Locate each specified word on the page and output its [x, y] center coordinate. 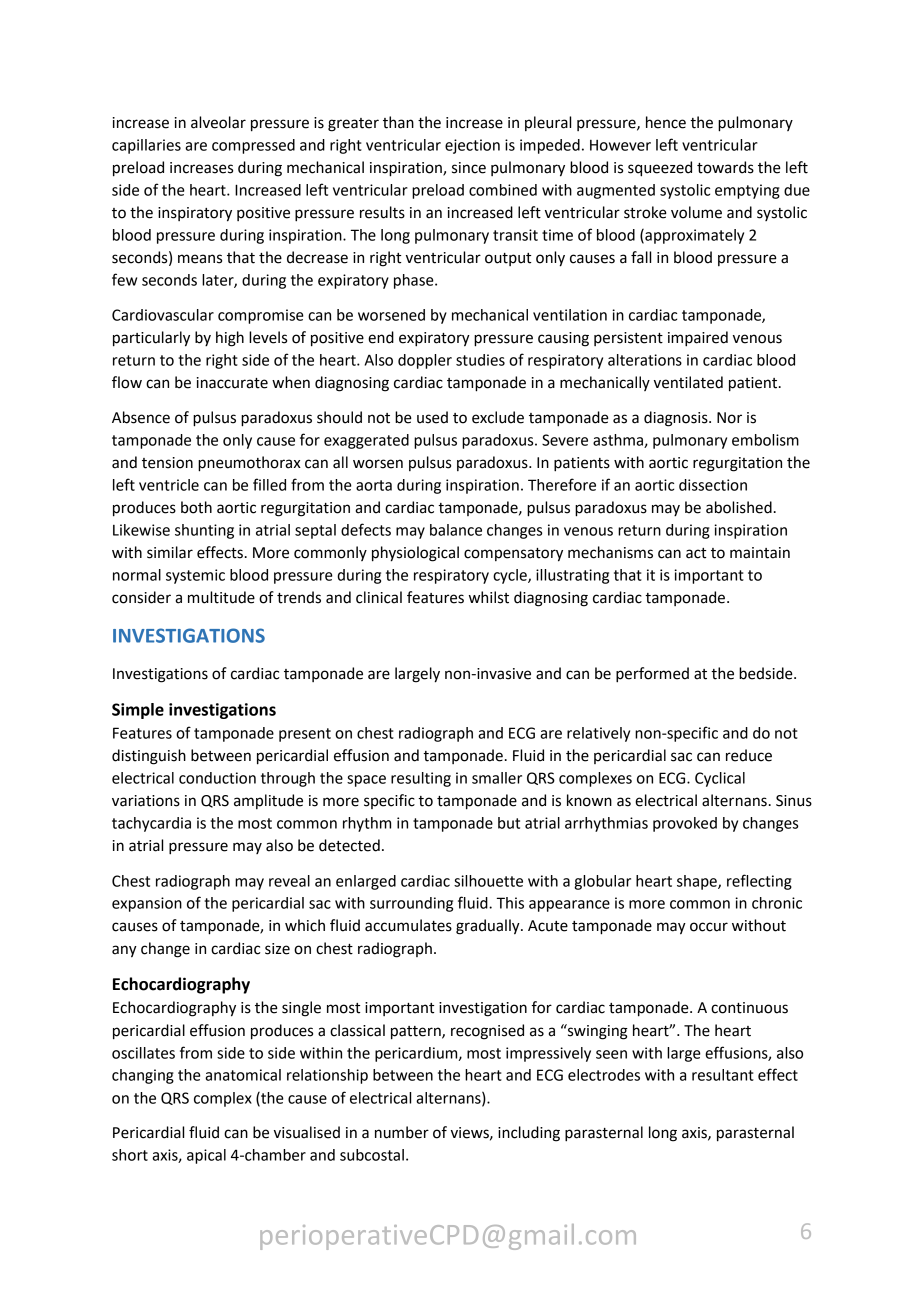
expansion [147, 904]
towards [725, 167]
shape [698, 882]
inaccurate [232, 383]
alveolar [218, 122]
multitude [221, 597]
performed [652, 675]
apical [206, 1156]
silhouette [488, 881]
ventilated [688, 382]
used [432, 417]
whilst [489, 597]
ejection [472, 146]
